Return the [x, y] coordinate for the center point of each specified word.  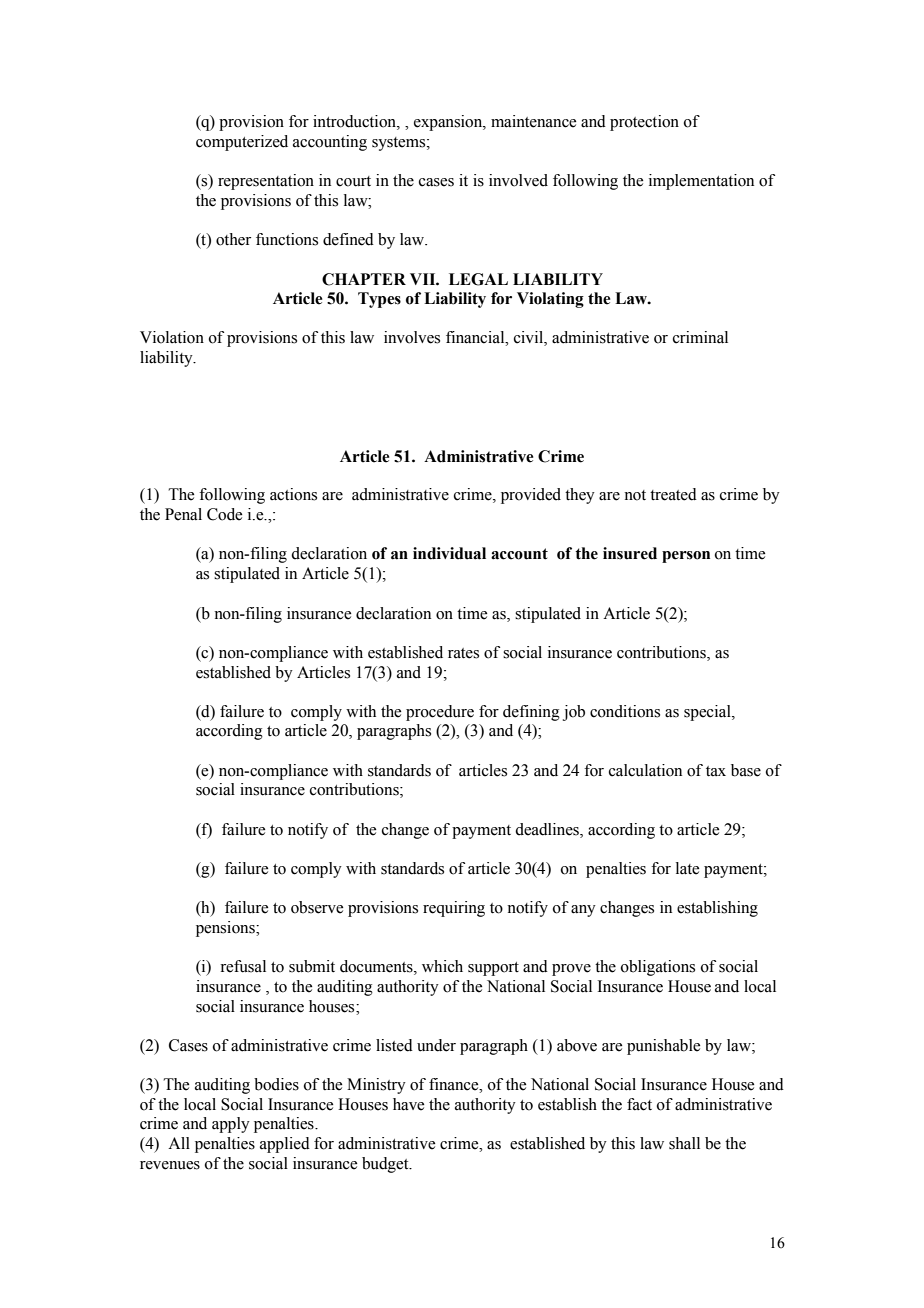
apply [231, 1125]
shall [684, 1143]
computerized [242, 143]
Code [224, 514]
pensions [226, 929]
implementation [701, 182]
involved [518, 180]
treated [673, 494]
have [408, 1104]
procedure [440, 713]
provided [531, 496]
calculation [645, 770]
